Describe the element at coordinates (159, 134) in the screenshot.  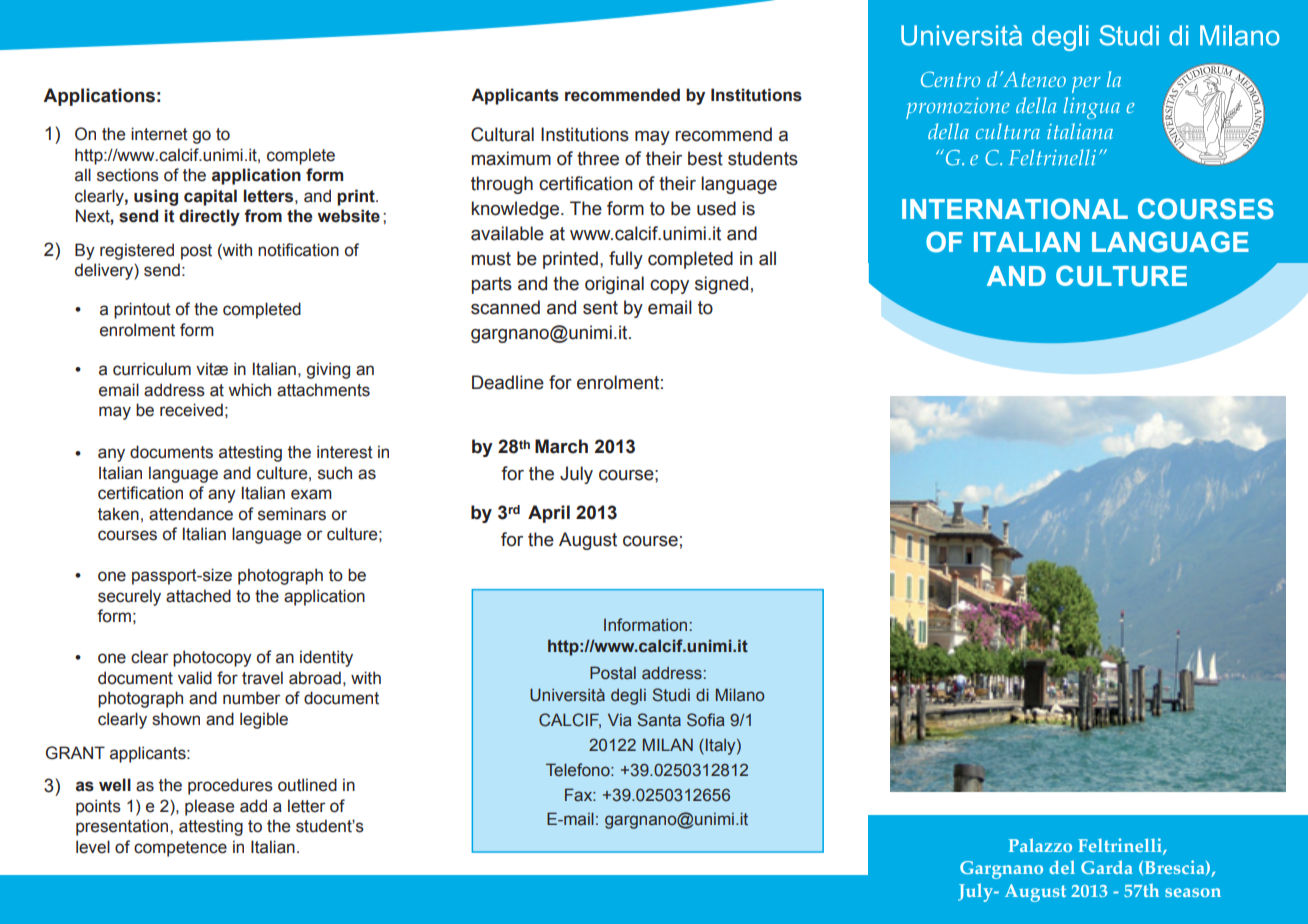
I see `internet` at that location.
